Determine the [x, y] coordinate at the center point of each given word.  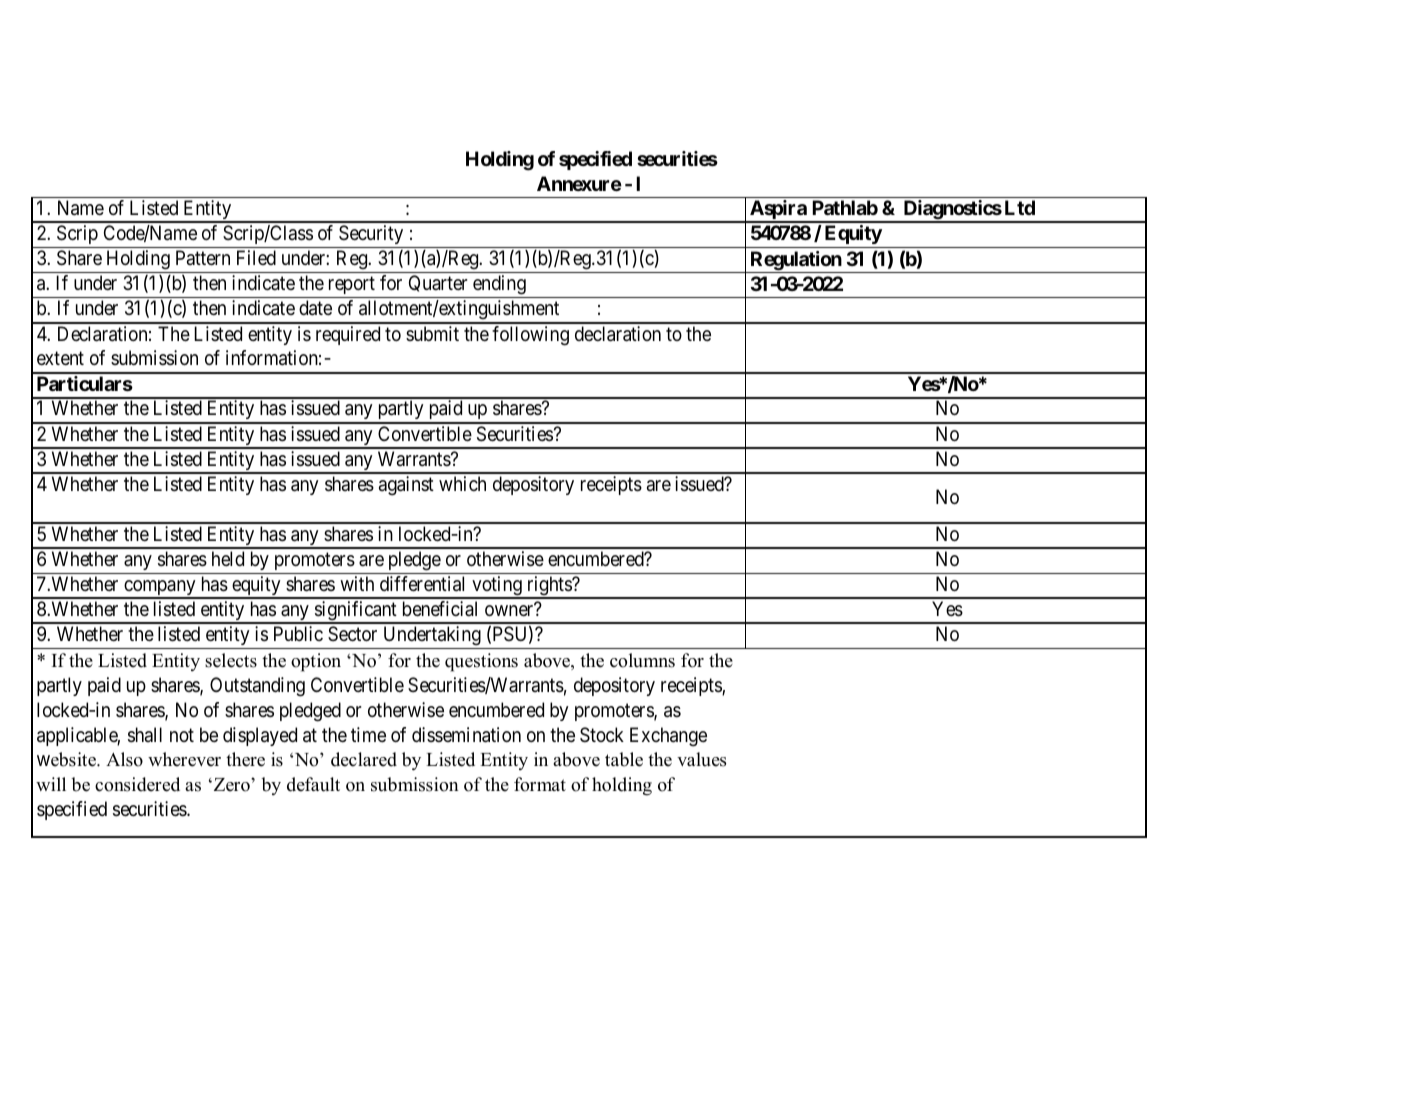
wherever [184, 759]
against [406, 486]
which [462, 483]
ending [499, 285]
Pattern [203, 258]
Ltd [1020, 207]
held [228, 558]
